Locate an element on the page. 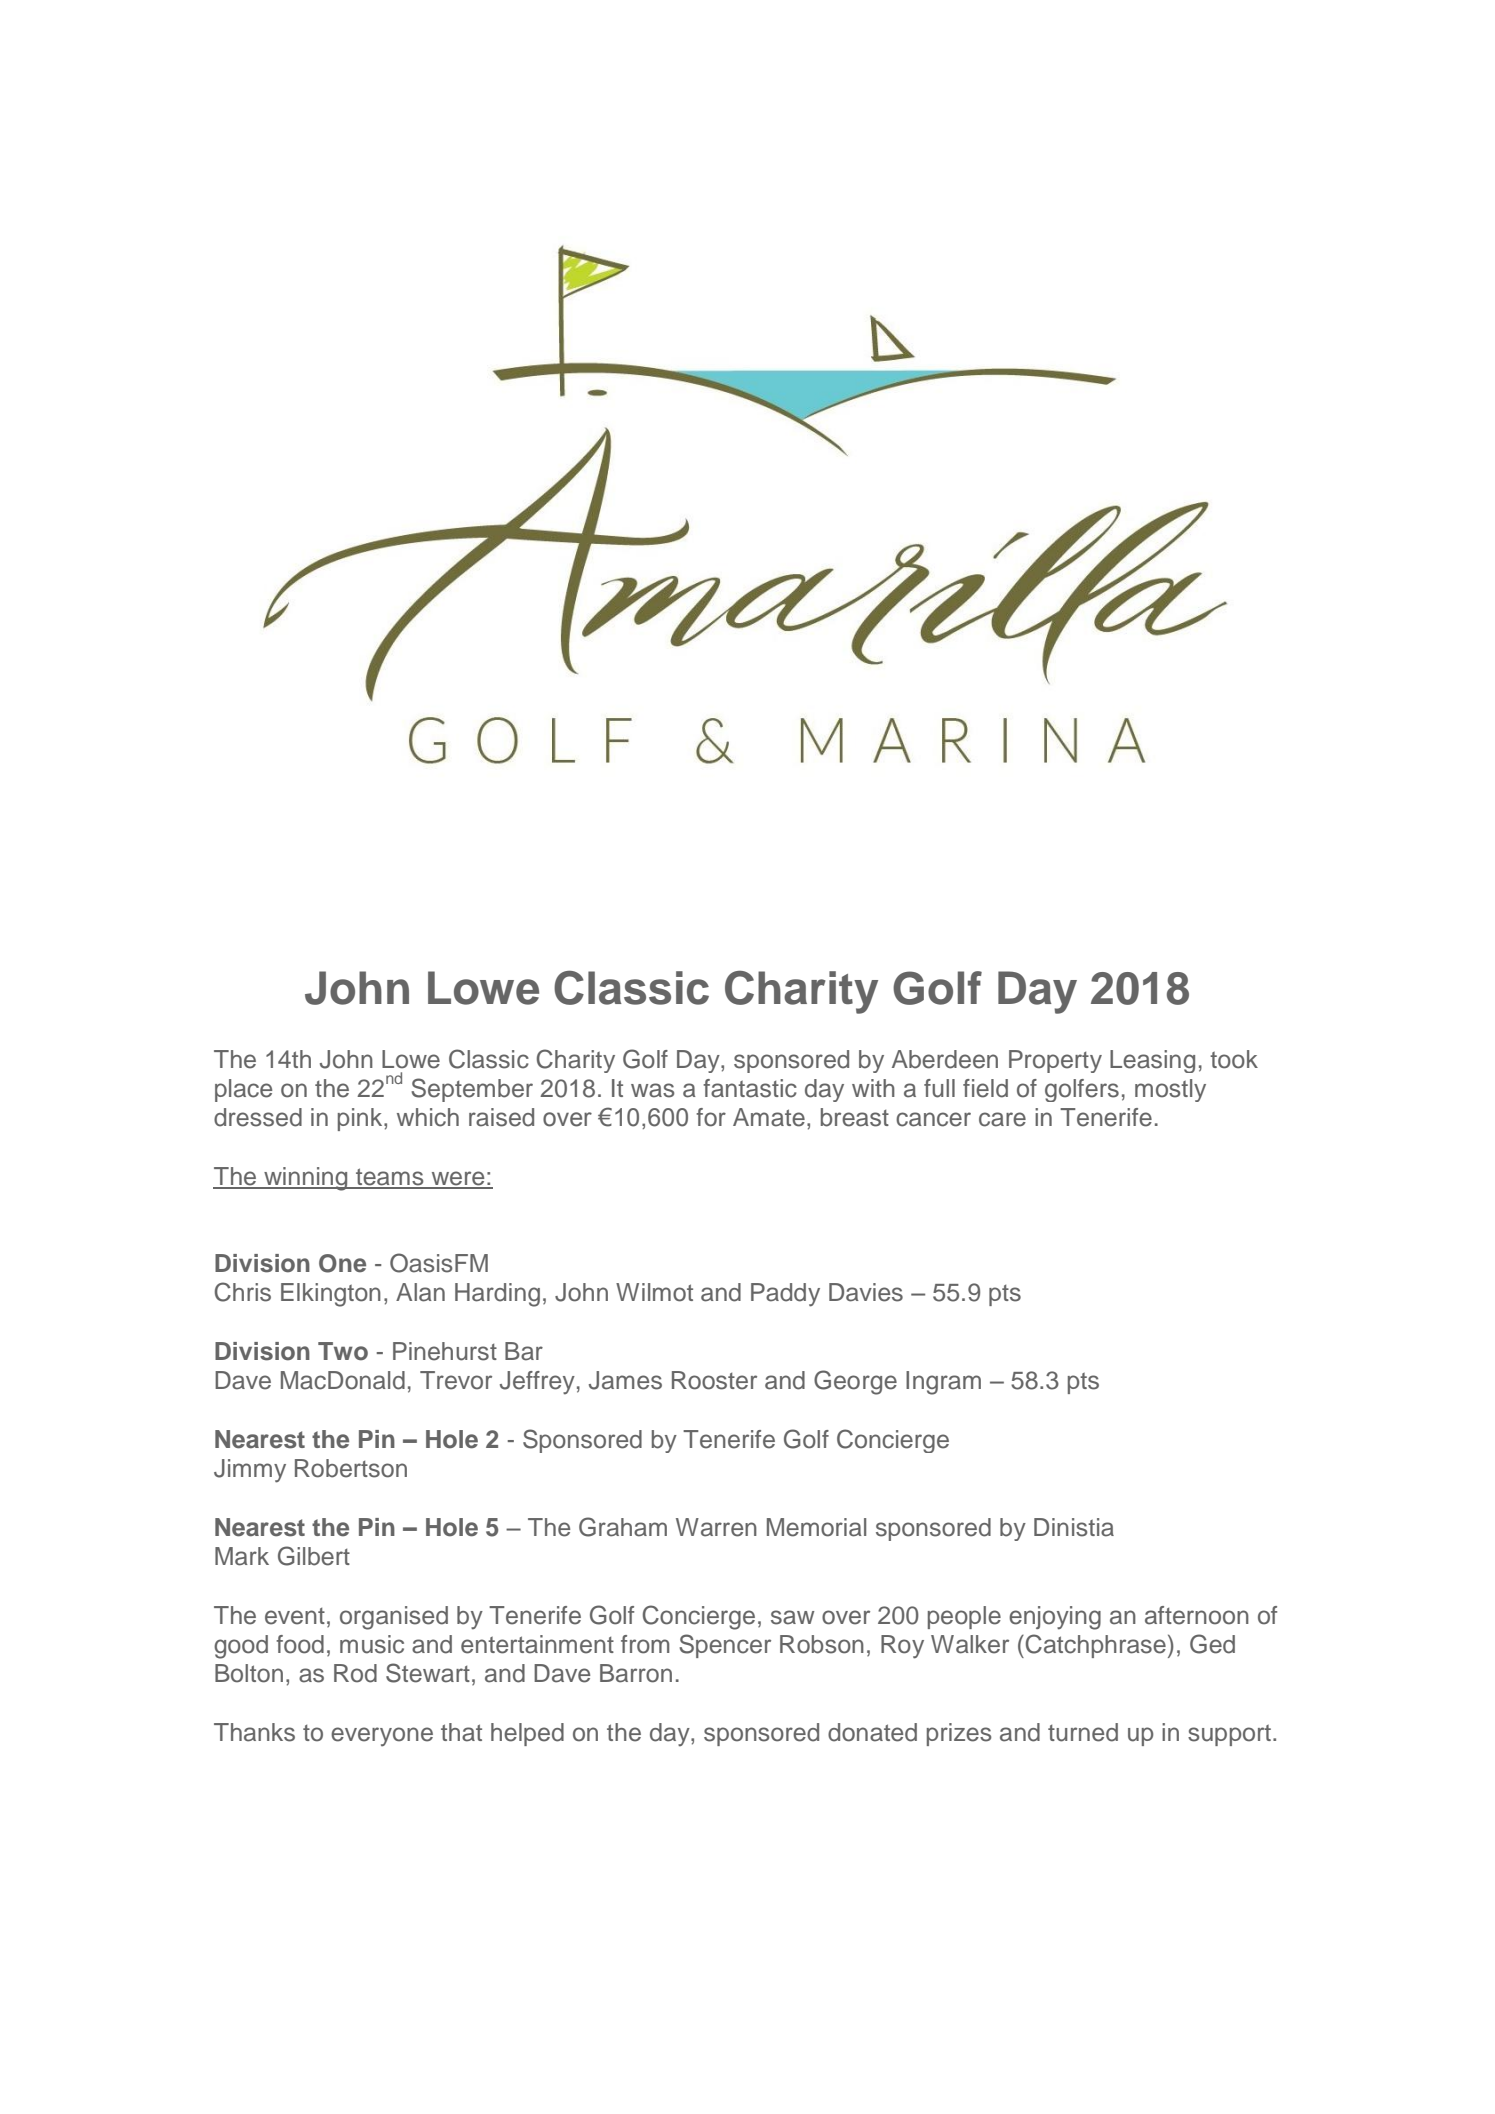 This image has width=1495, height=2114. Ingram is located at coordinates (943, 1383).
